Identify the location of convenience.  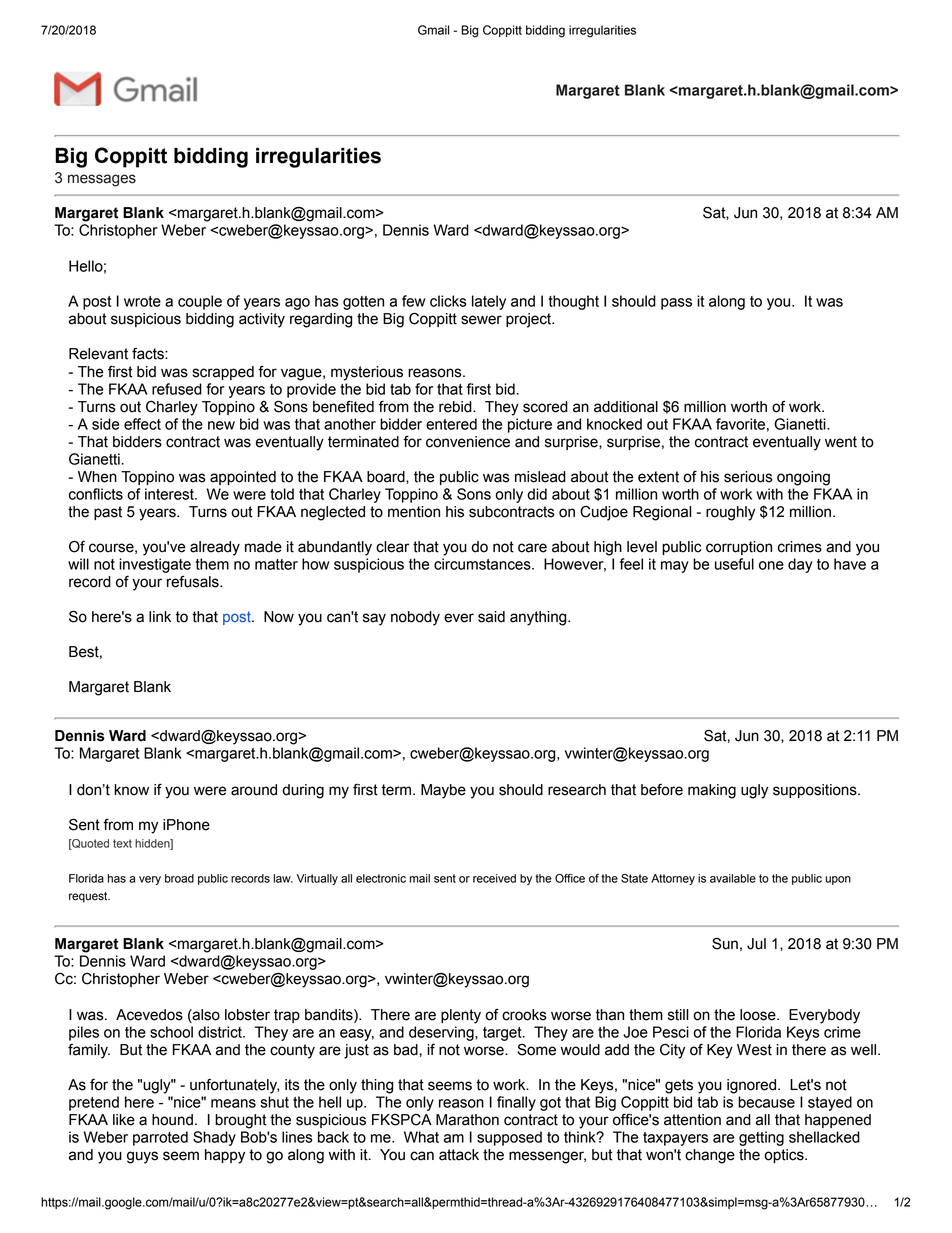
(468, 442).
